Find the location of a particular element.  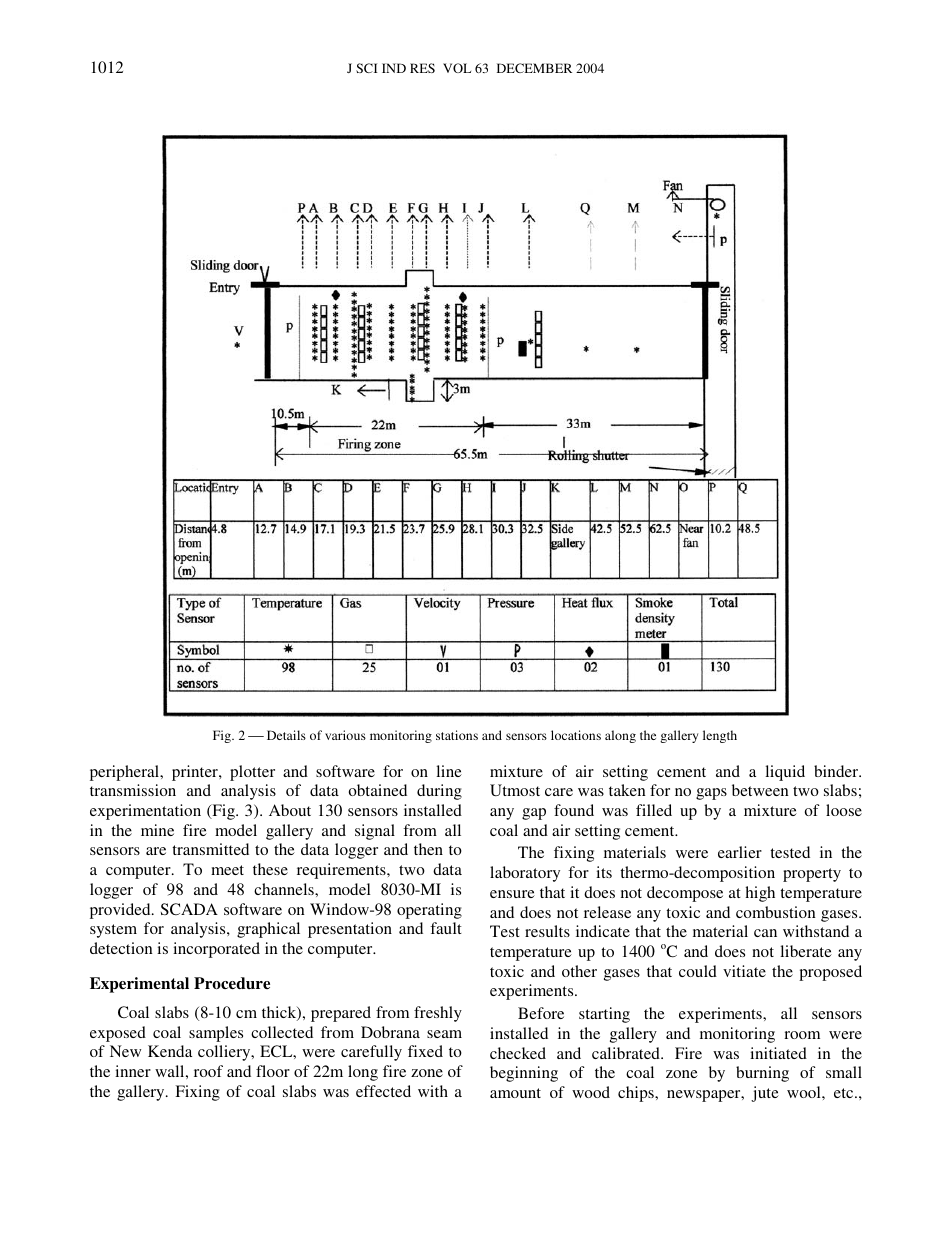

earlier is located at coordinates (740, 852).
